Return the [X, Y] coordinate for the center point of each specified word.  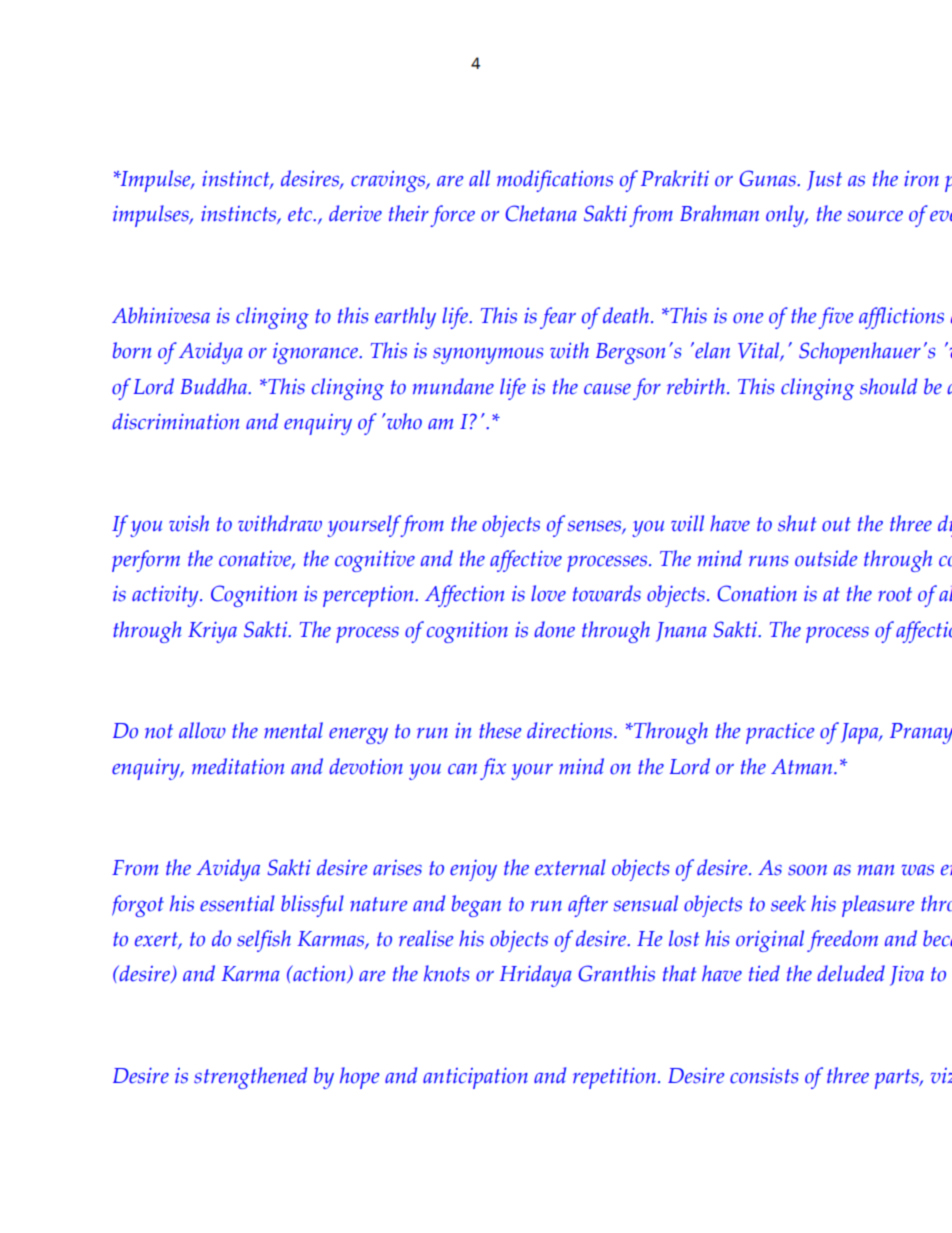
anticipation [475, 1078]
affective [526, 561]
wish [189, 523]
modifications [555, 181]
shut [797, 523]
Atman [803, 766]
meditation [238, 766]
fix [493, 769]
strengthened [250, 1078]
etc [301, 214]
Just [824, 181]
